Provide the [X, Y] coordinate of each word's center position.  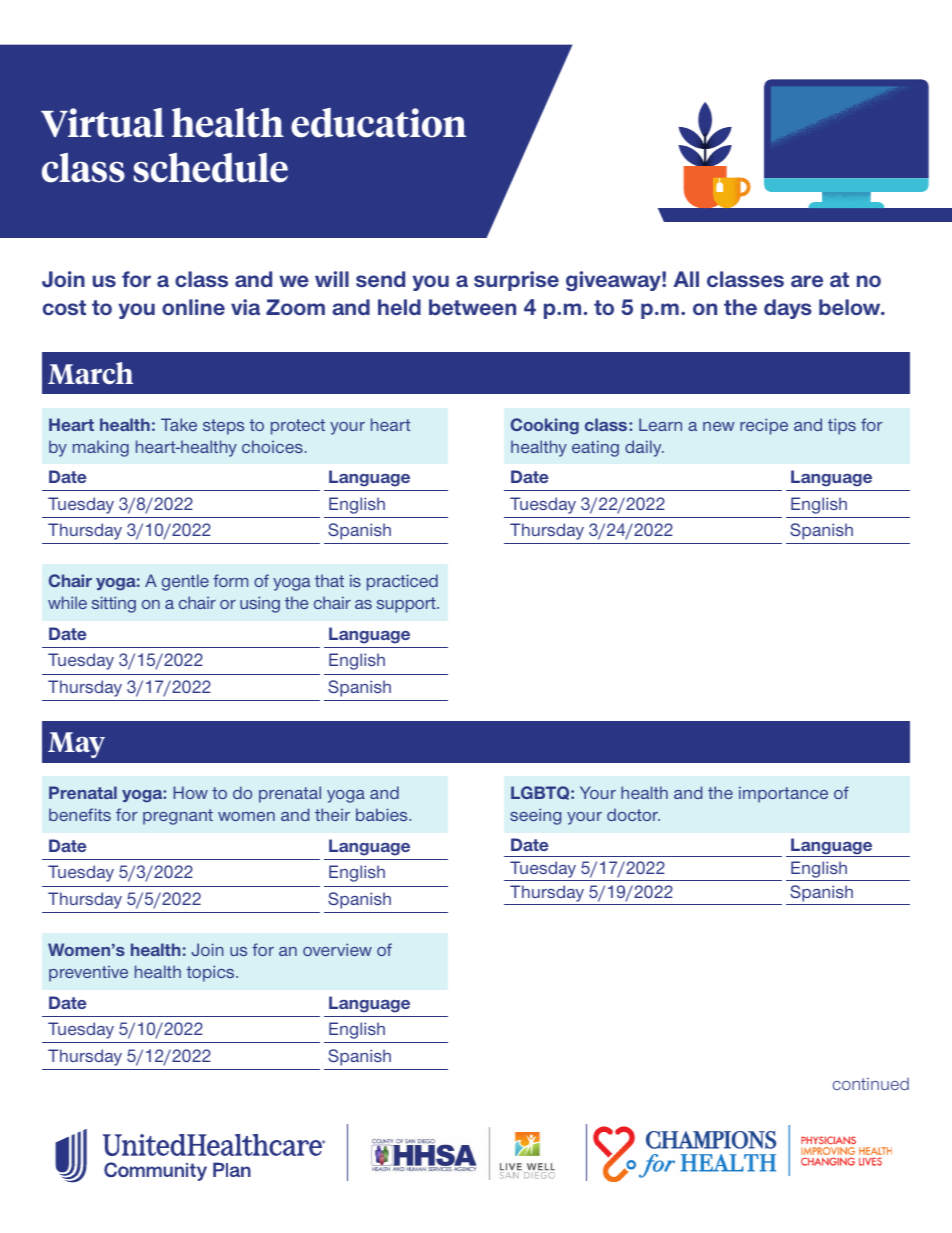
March [90, 373]
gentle [185, 582]
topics [211, 973]
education [378, 123]
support [407, 605]
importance [783, 794]
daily [644, 448]
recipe [764, 426]
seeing [535, 816]
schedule [211, 168]
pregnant [178, 817]
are [807, 281]
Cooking [545, 426]
